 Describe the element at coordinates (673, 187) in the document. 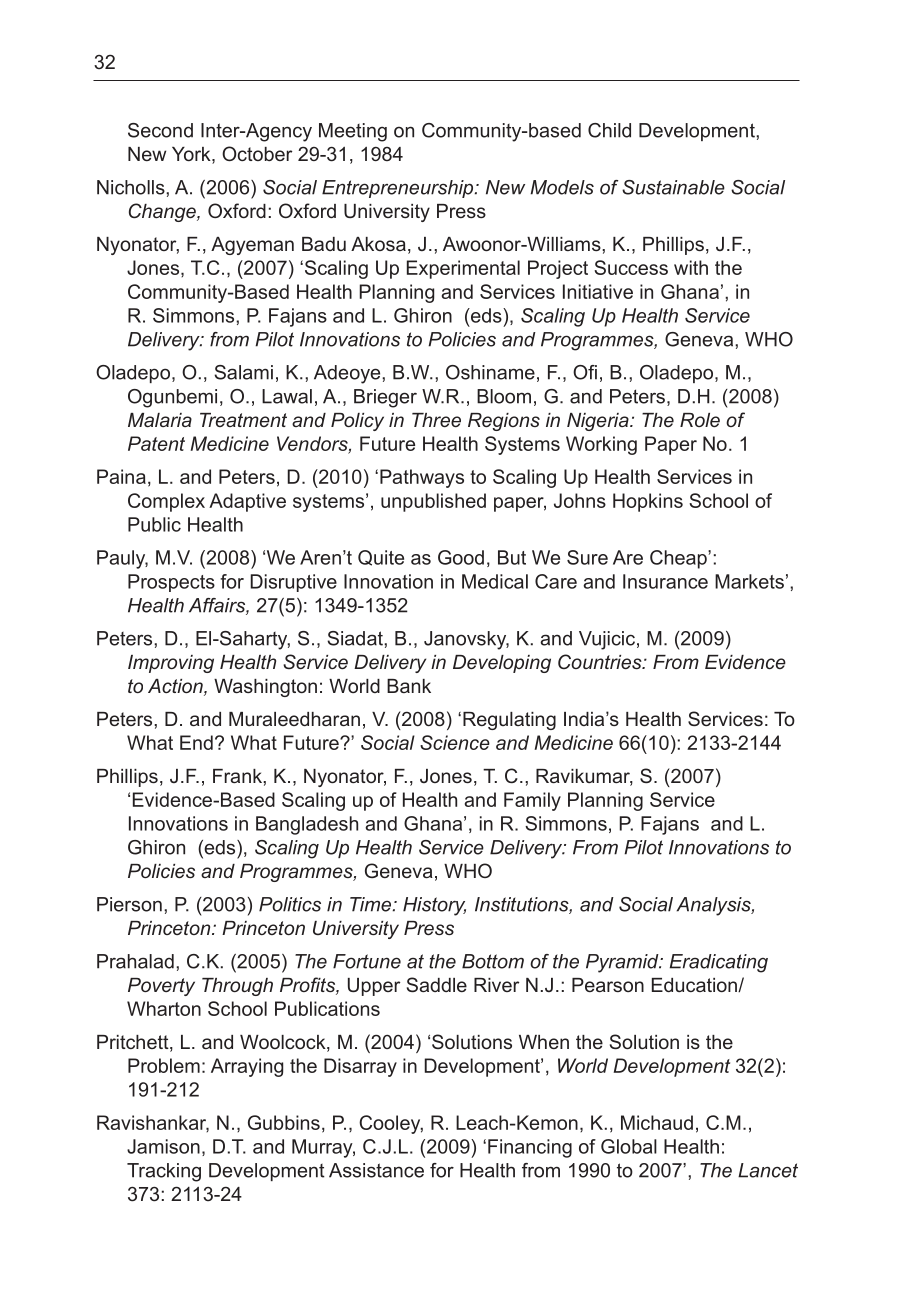

I see `Sustainable` at that location.
